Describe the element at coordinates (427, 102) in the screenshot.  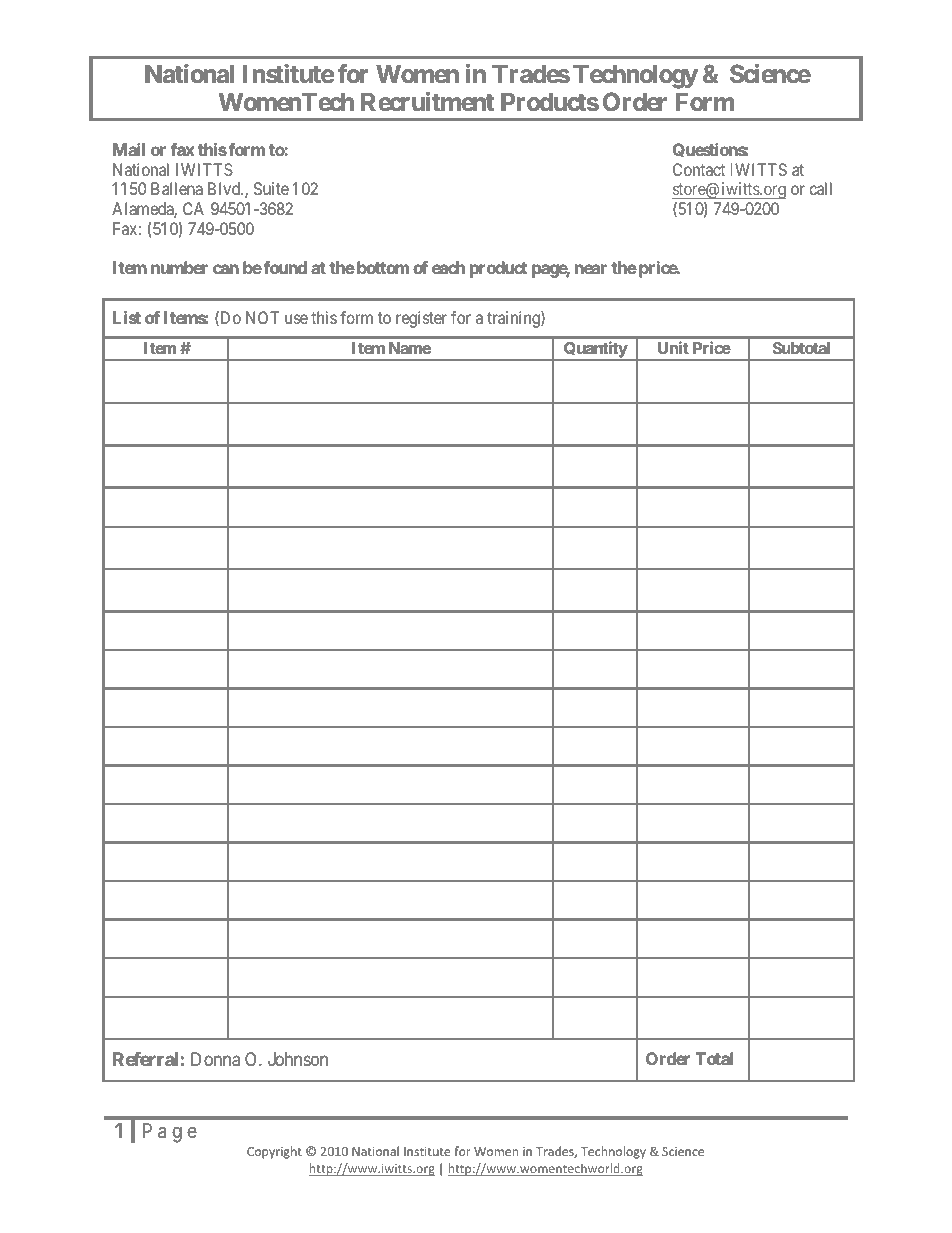
I see `Recruitment` at that location.
